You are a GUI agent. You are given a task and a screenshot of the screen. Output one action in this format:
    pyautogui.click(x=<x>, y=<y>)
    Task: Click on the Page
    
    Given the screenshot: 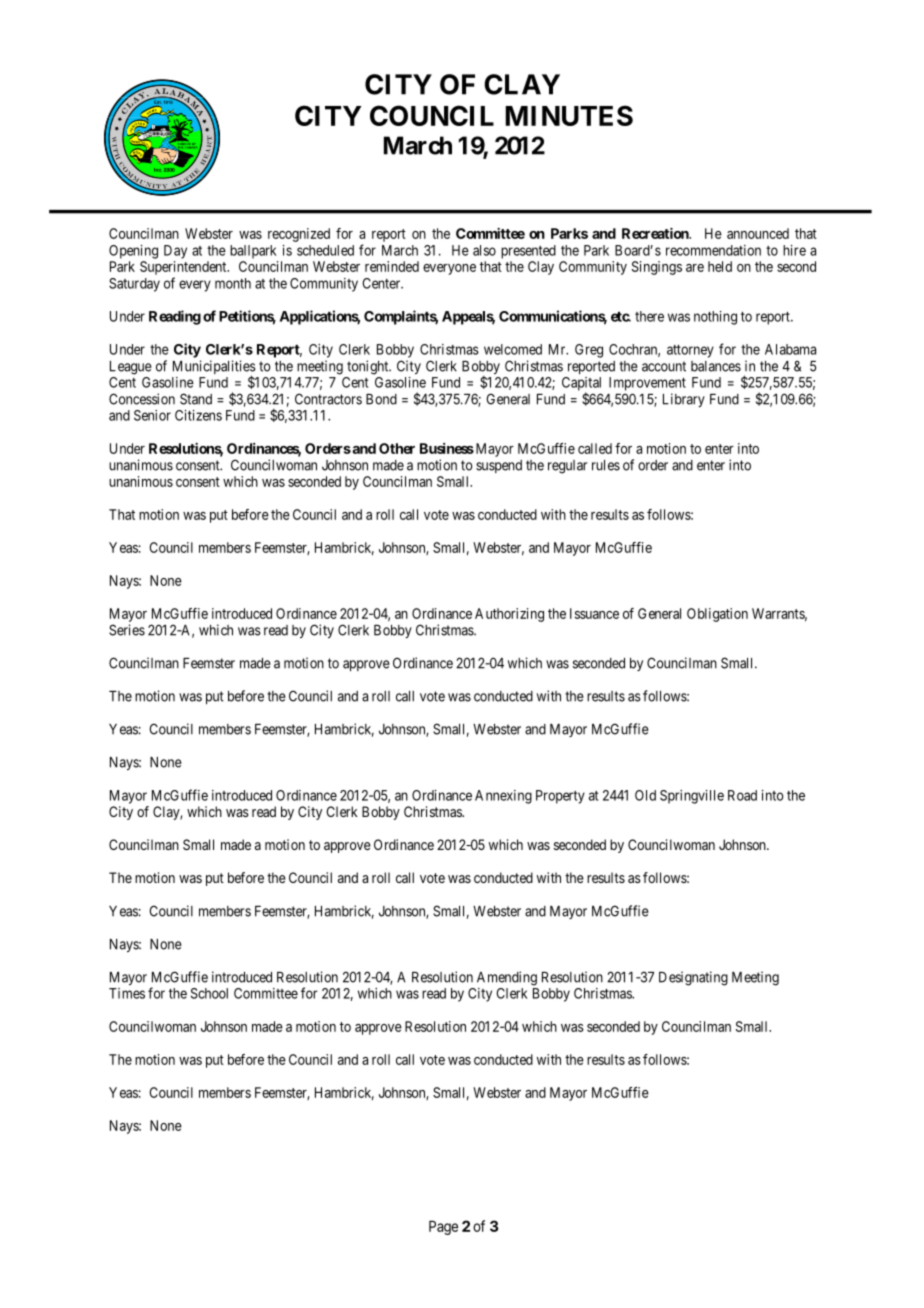 What is the action you would take?
    pyautogui.click(x=443, y=1227)
